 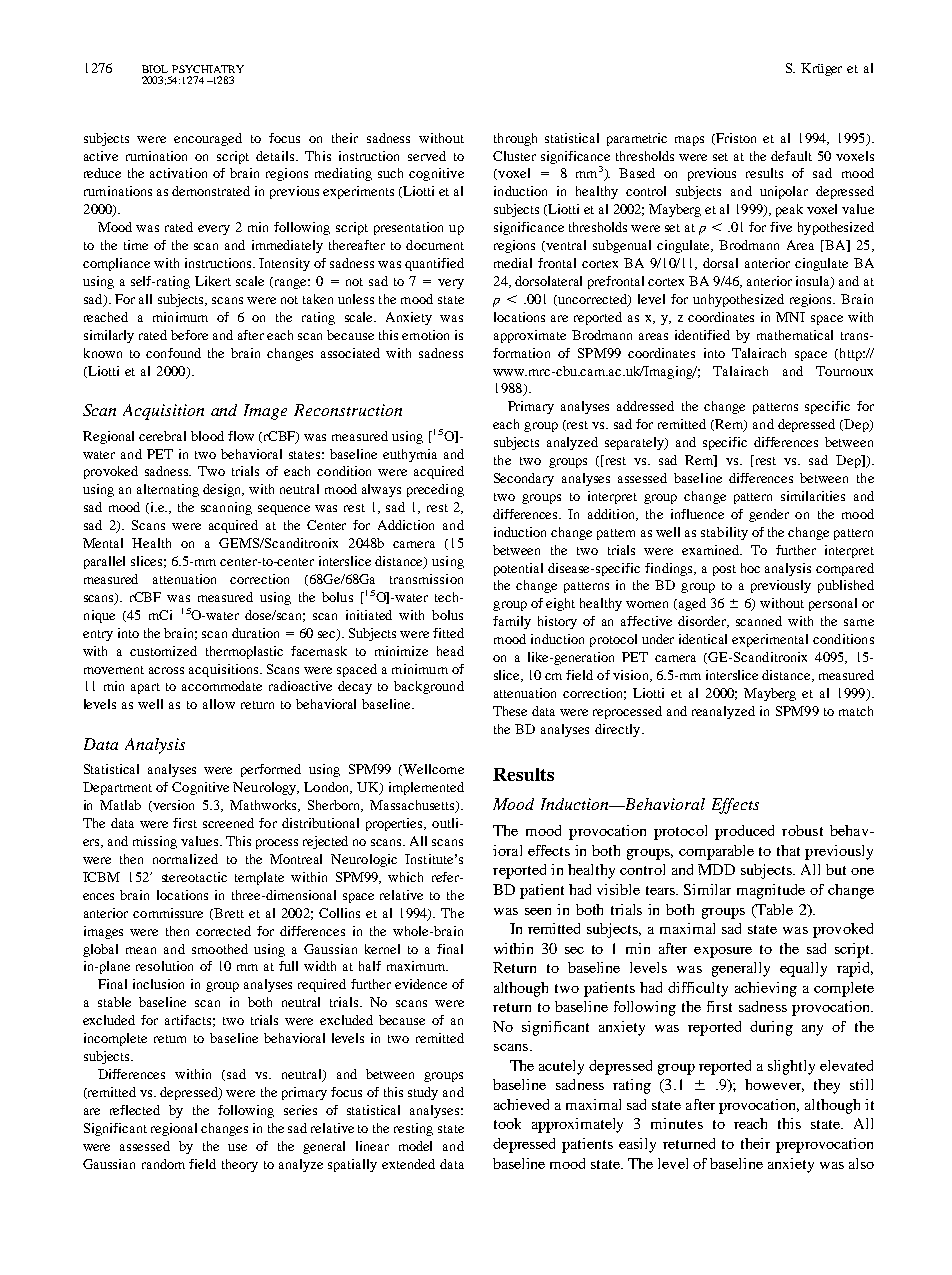 I want to click on Secondary, so click(x=524, y=479).
